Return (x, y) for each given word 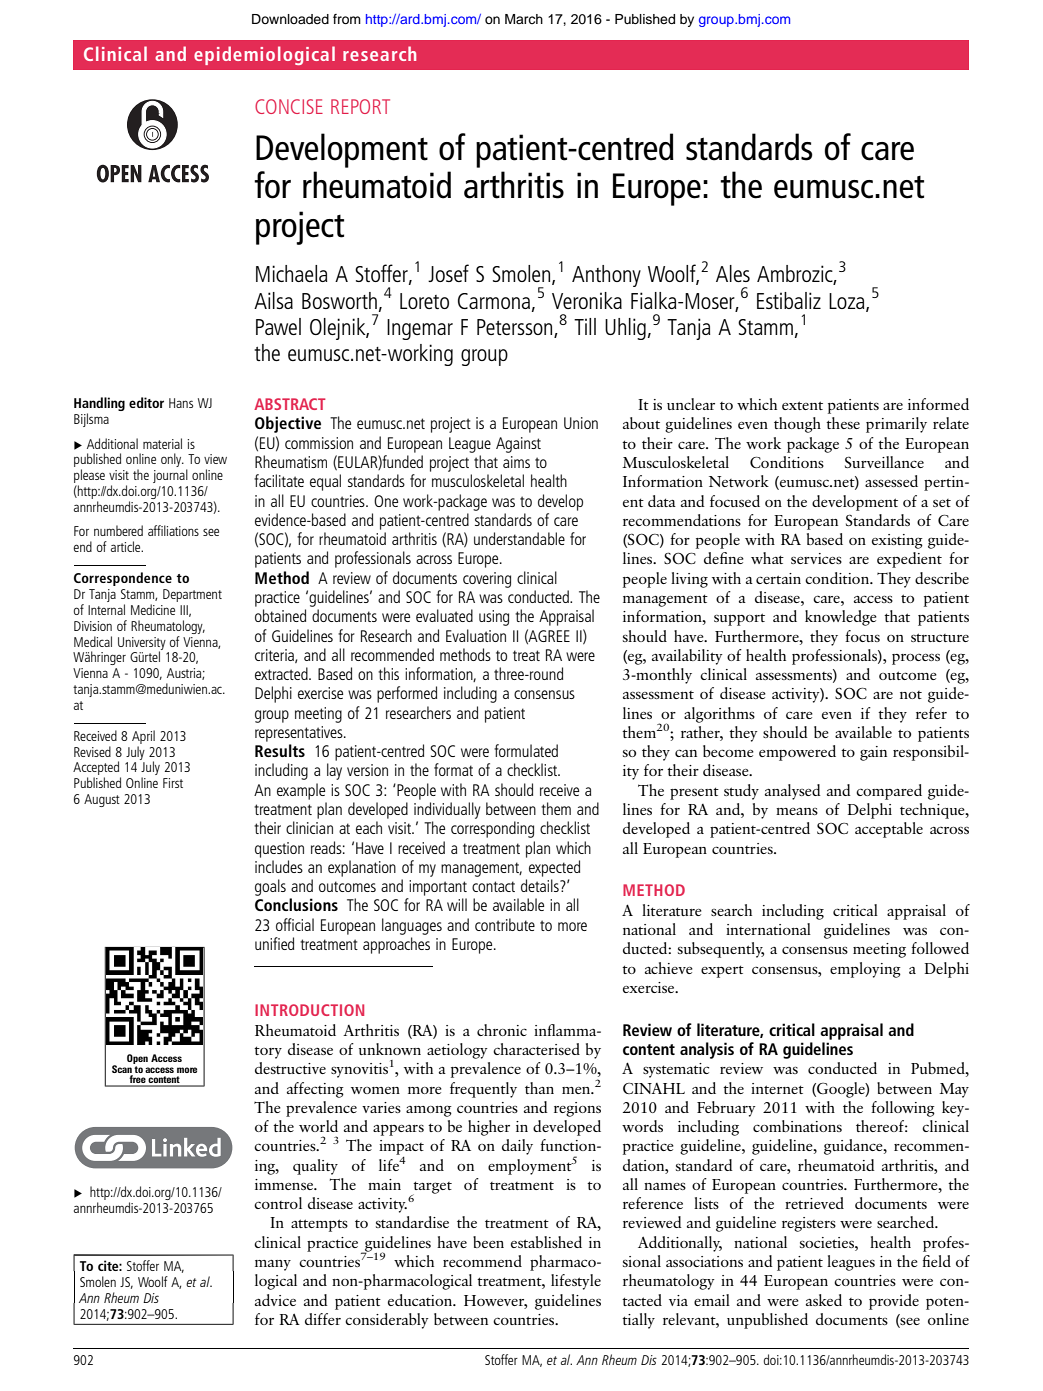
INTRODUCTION (309, 1010)
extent (802, 405)
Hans (181, 403)
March (524, 19)
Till (585, 326)
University (142, 644)
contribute (505, 924)
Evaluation (476, 635)
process (916, 659)
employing (865, 970)
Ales (733, 273)
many (273, 1265)
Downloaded (290, 19)
